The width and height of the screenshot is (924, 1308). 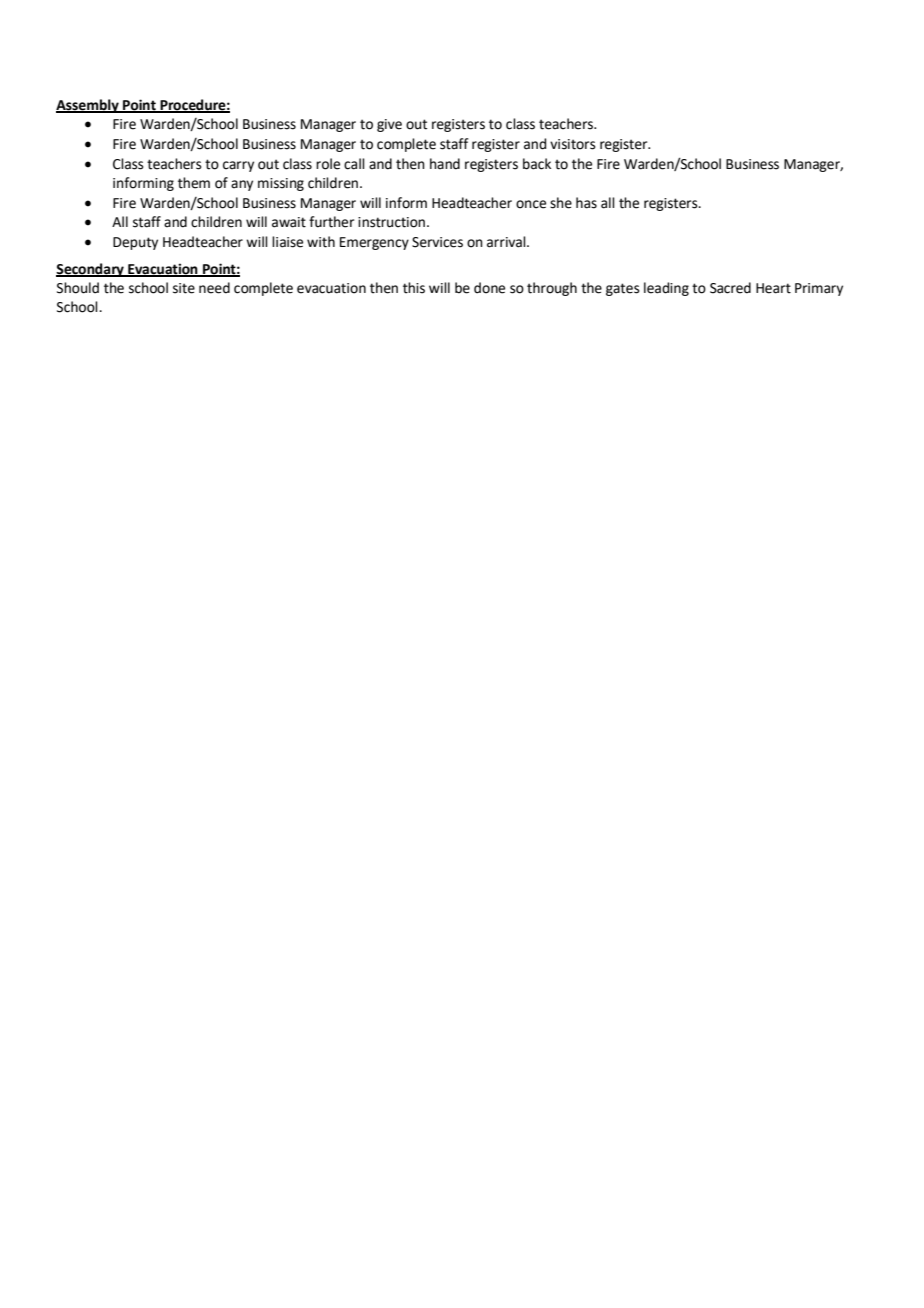 What do you see at coordinates (194, 183) in the screenshot?
I see `them` at bounding box center [194, 183].
